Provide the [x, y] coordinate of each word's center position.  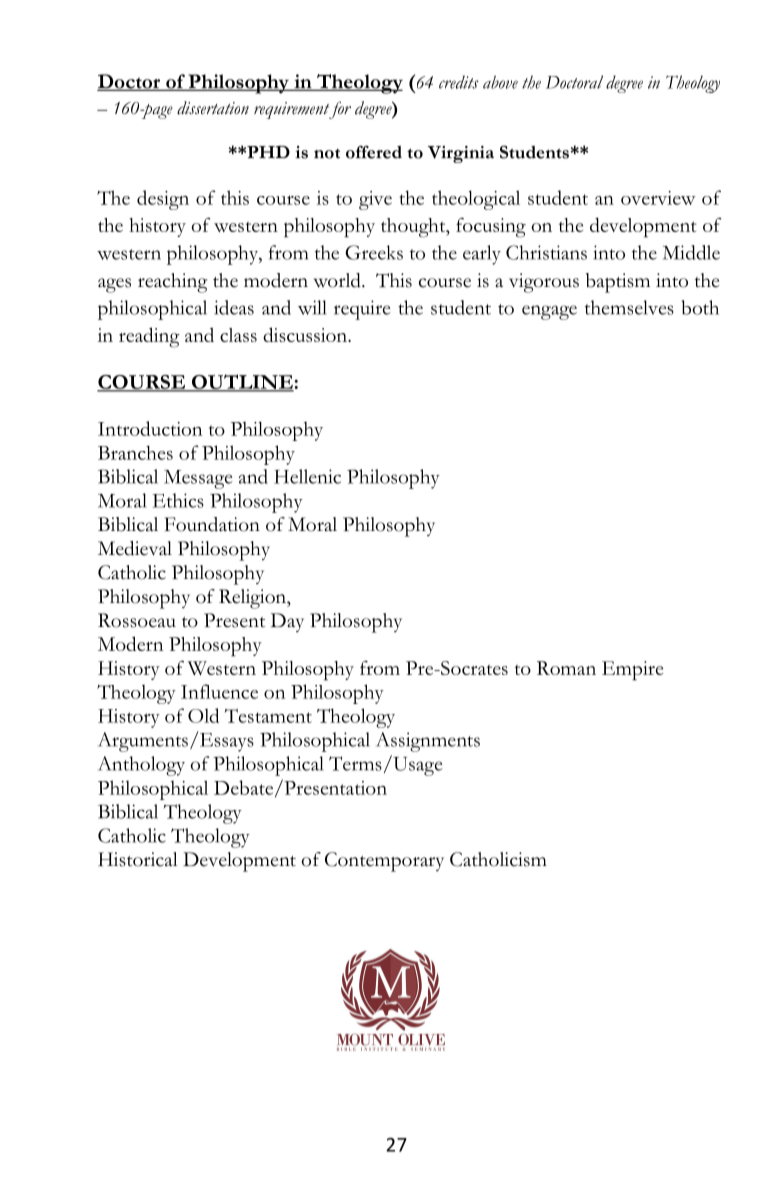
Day [287, 622]
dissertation [213, 108]
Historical [138, 859]
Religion [253, 599]
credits [459, 82]
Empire [632, 671]
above [500, 82]
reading [149, 337]
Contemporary [384, 862]
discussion [306, 334]
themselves [629, 307]
